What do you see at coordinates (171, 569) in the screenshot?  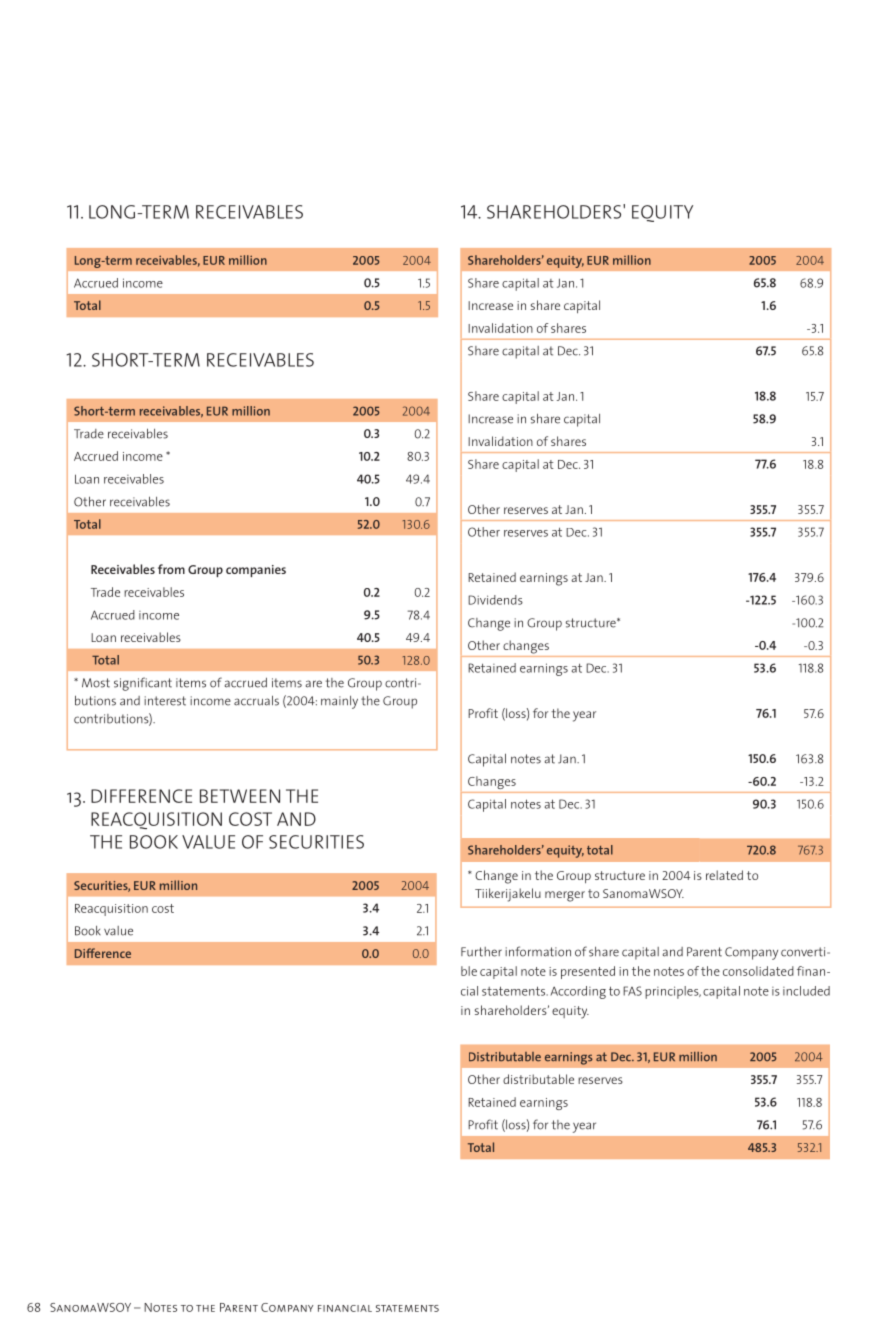 I see `from` at bounding box center [171, 569].
